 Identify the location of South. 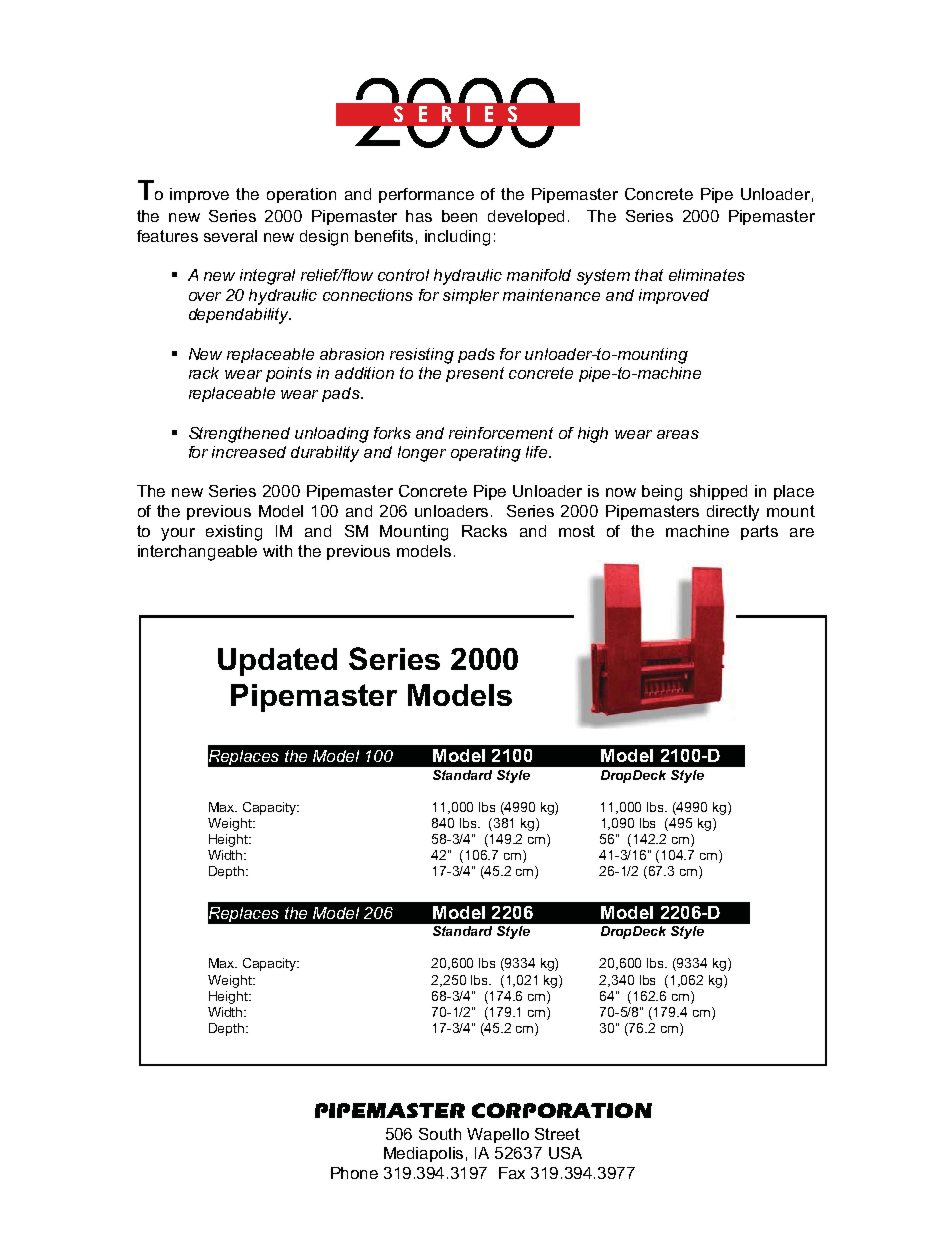
(440, 1134).
